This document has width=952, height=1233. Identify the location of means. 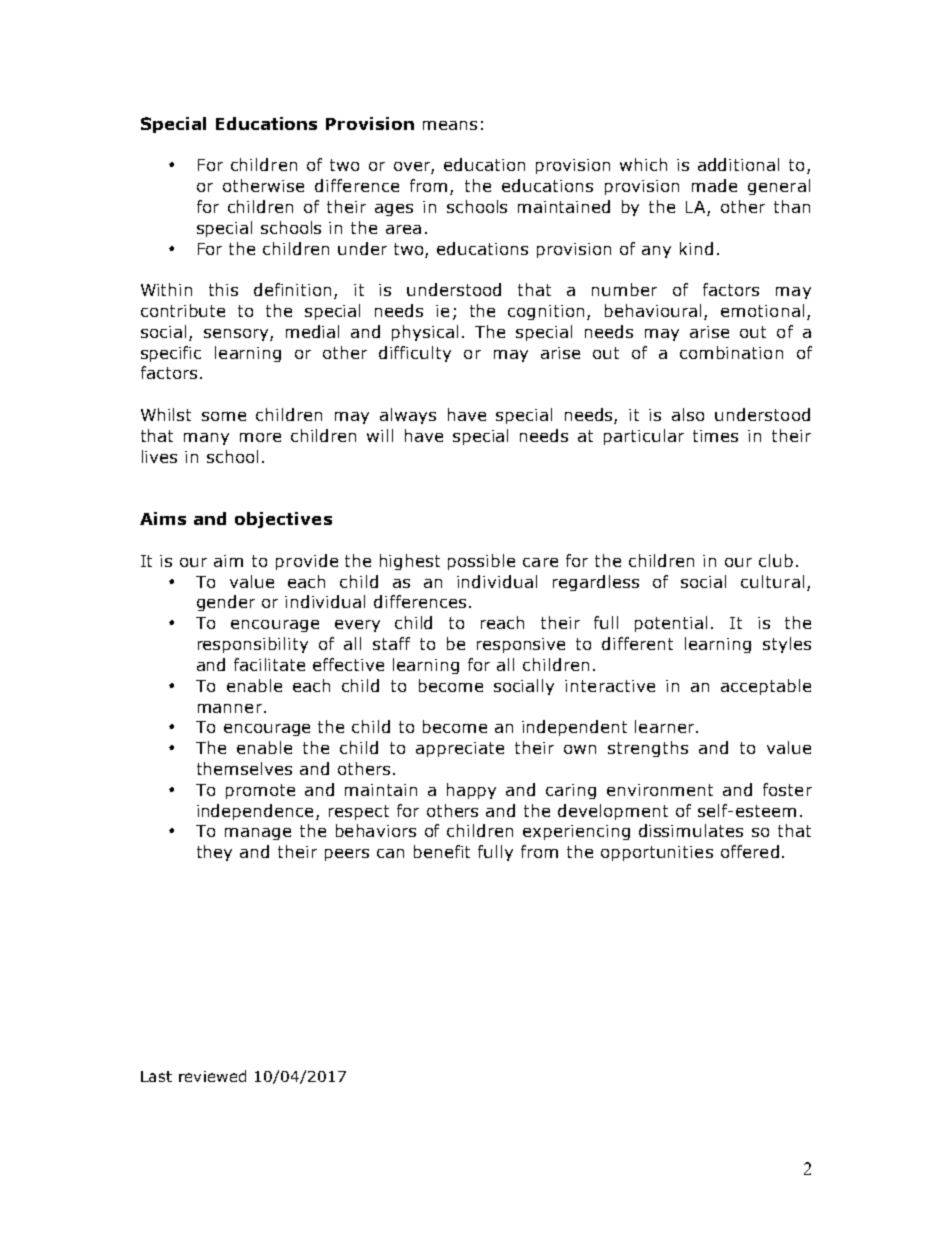
(450, 125).
